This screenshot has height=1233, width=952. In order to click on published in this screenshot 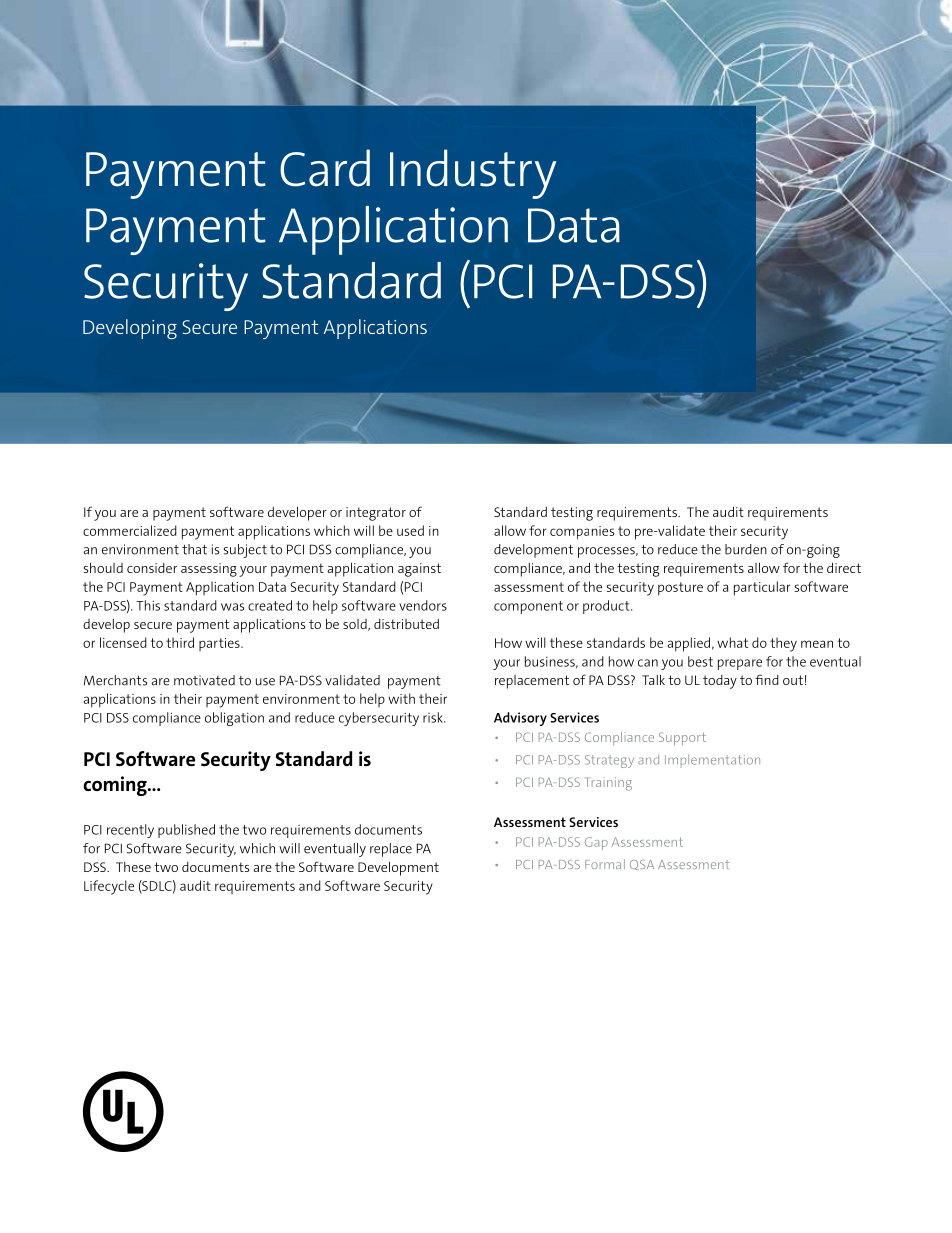, I will do `click(186, 831)`.
